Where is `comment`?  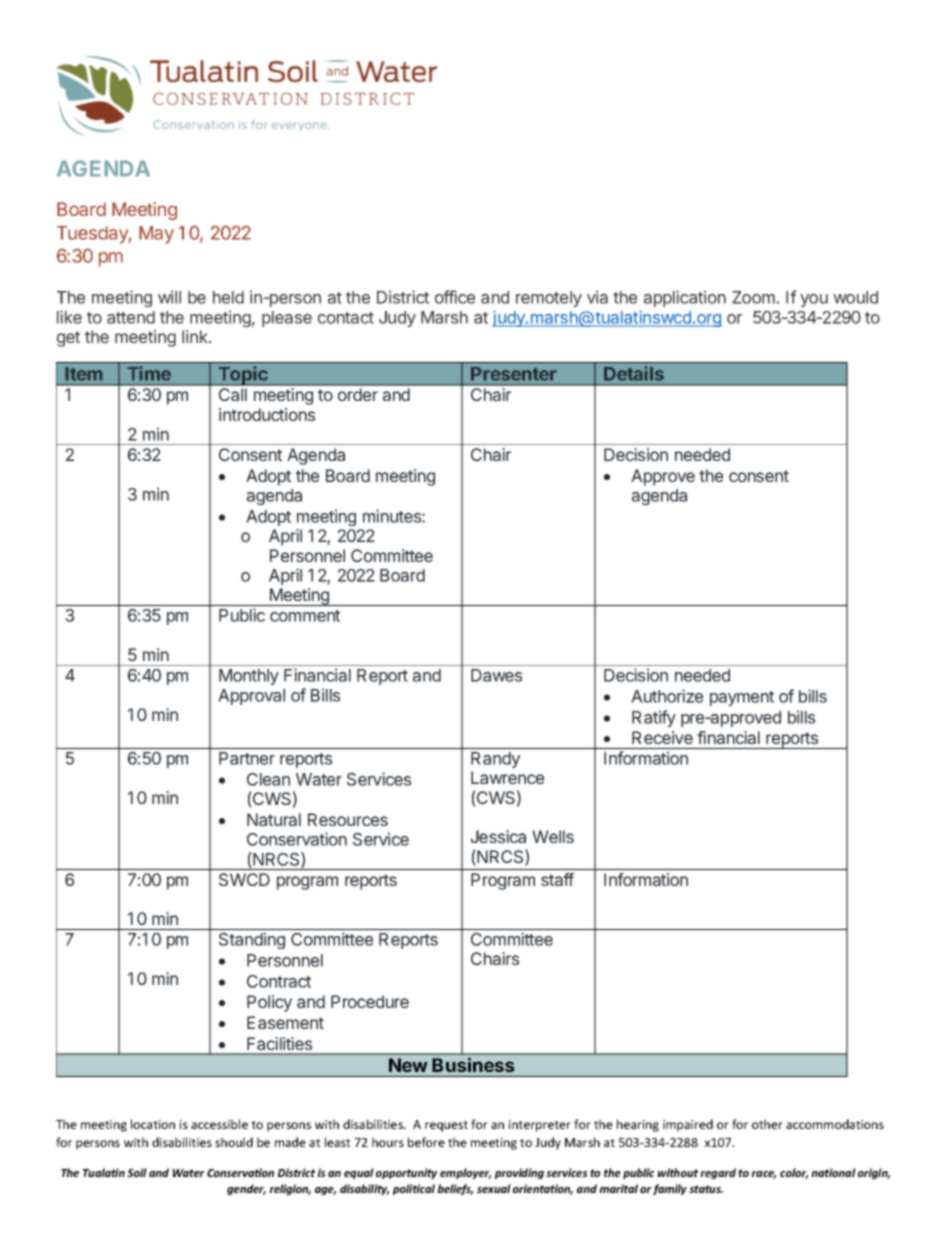
comment is located at coordinates (305, 616).
